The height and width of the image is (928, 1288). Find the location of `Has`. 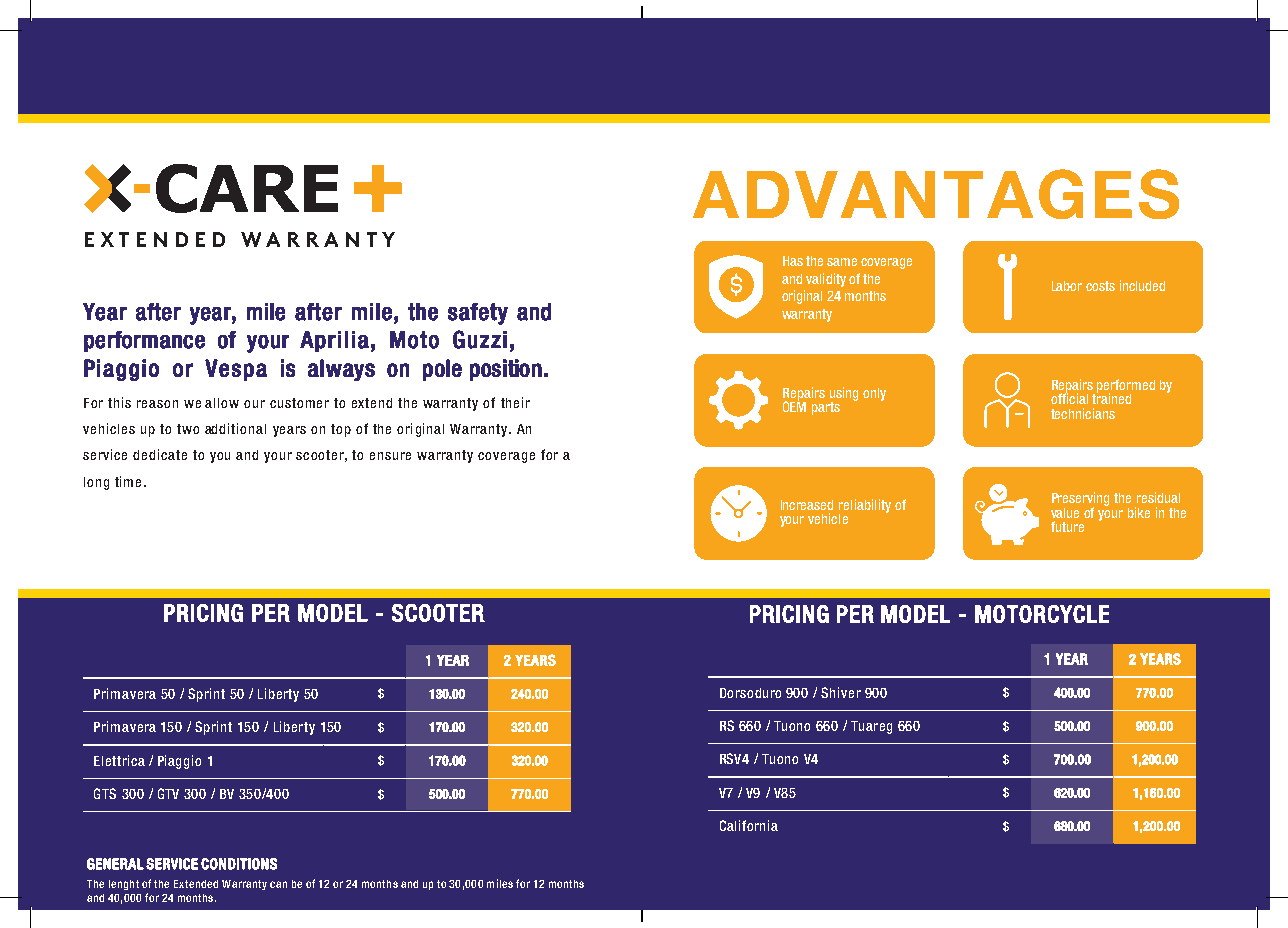

Has is located at coordinates (793, 261).
